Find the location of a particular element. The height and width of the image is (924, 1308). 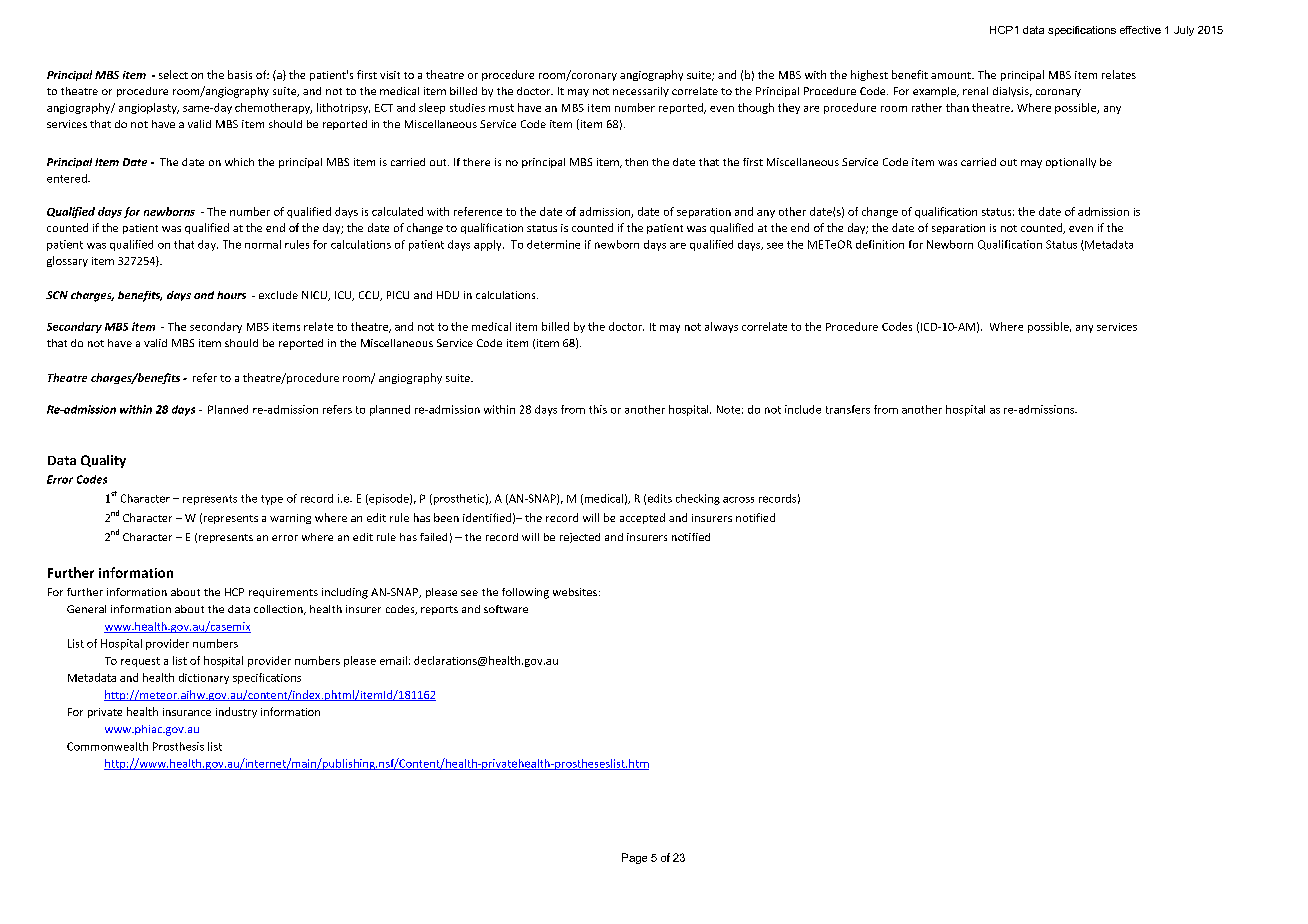

normal is located at coordinates (263, 244).
